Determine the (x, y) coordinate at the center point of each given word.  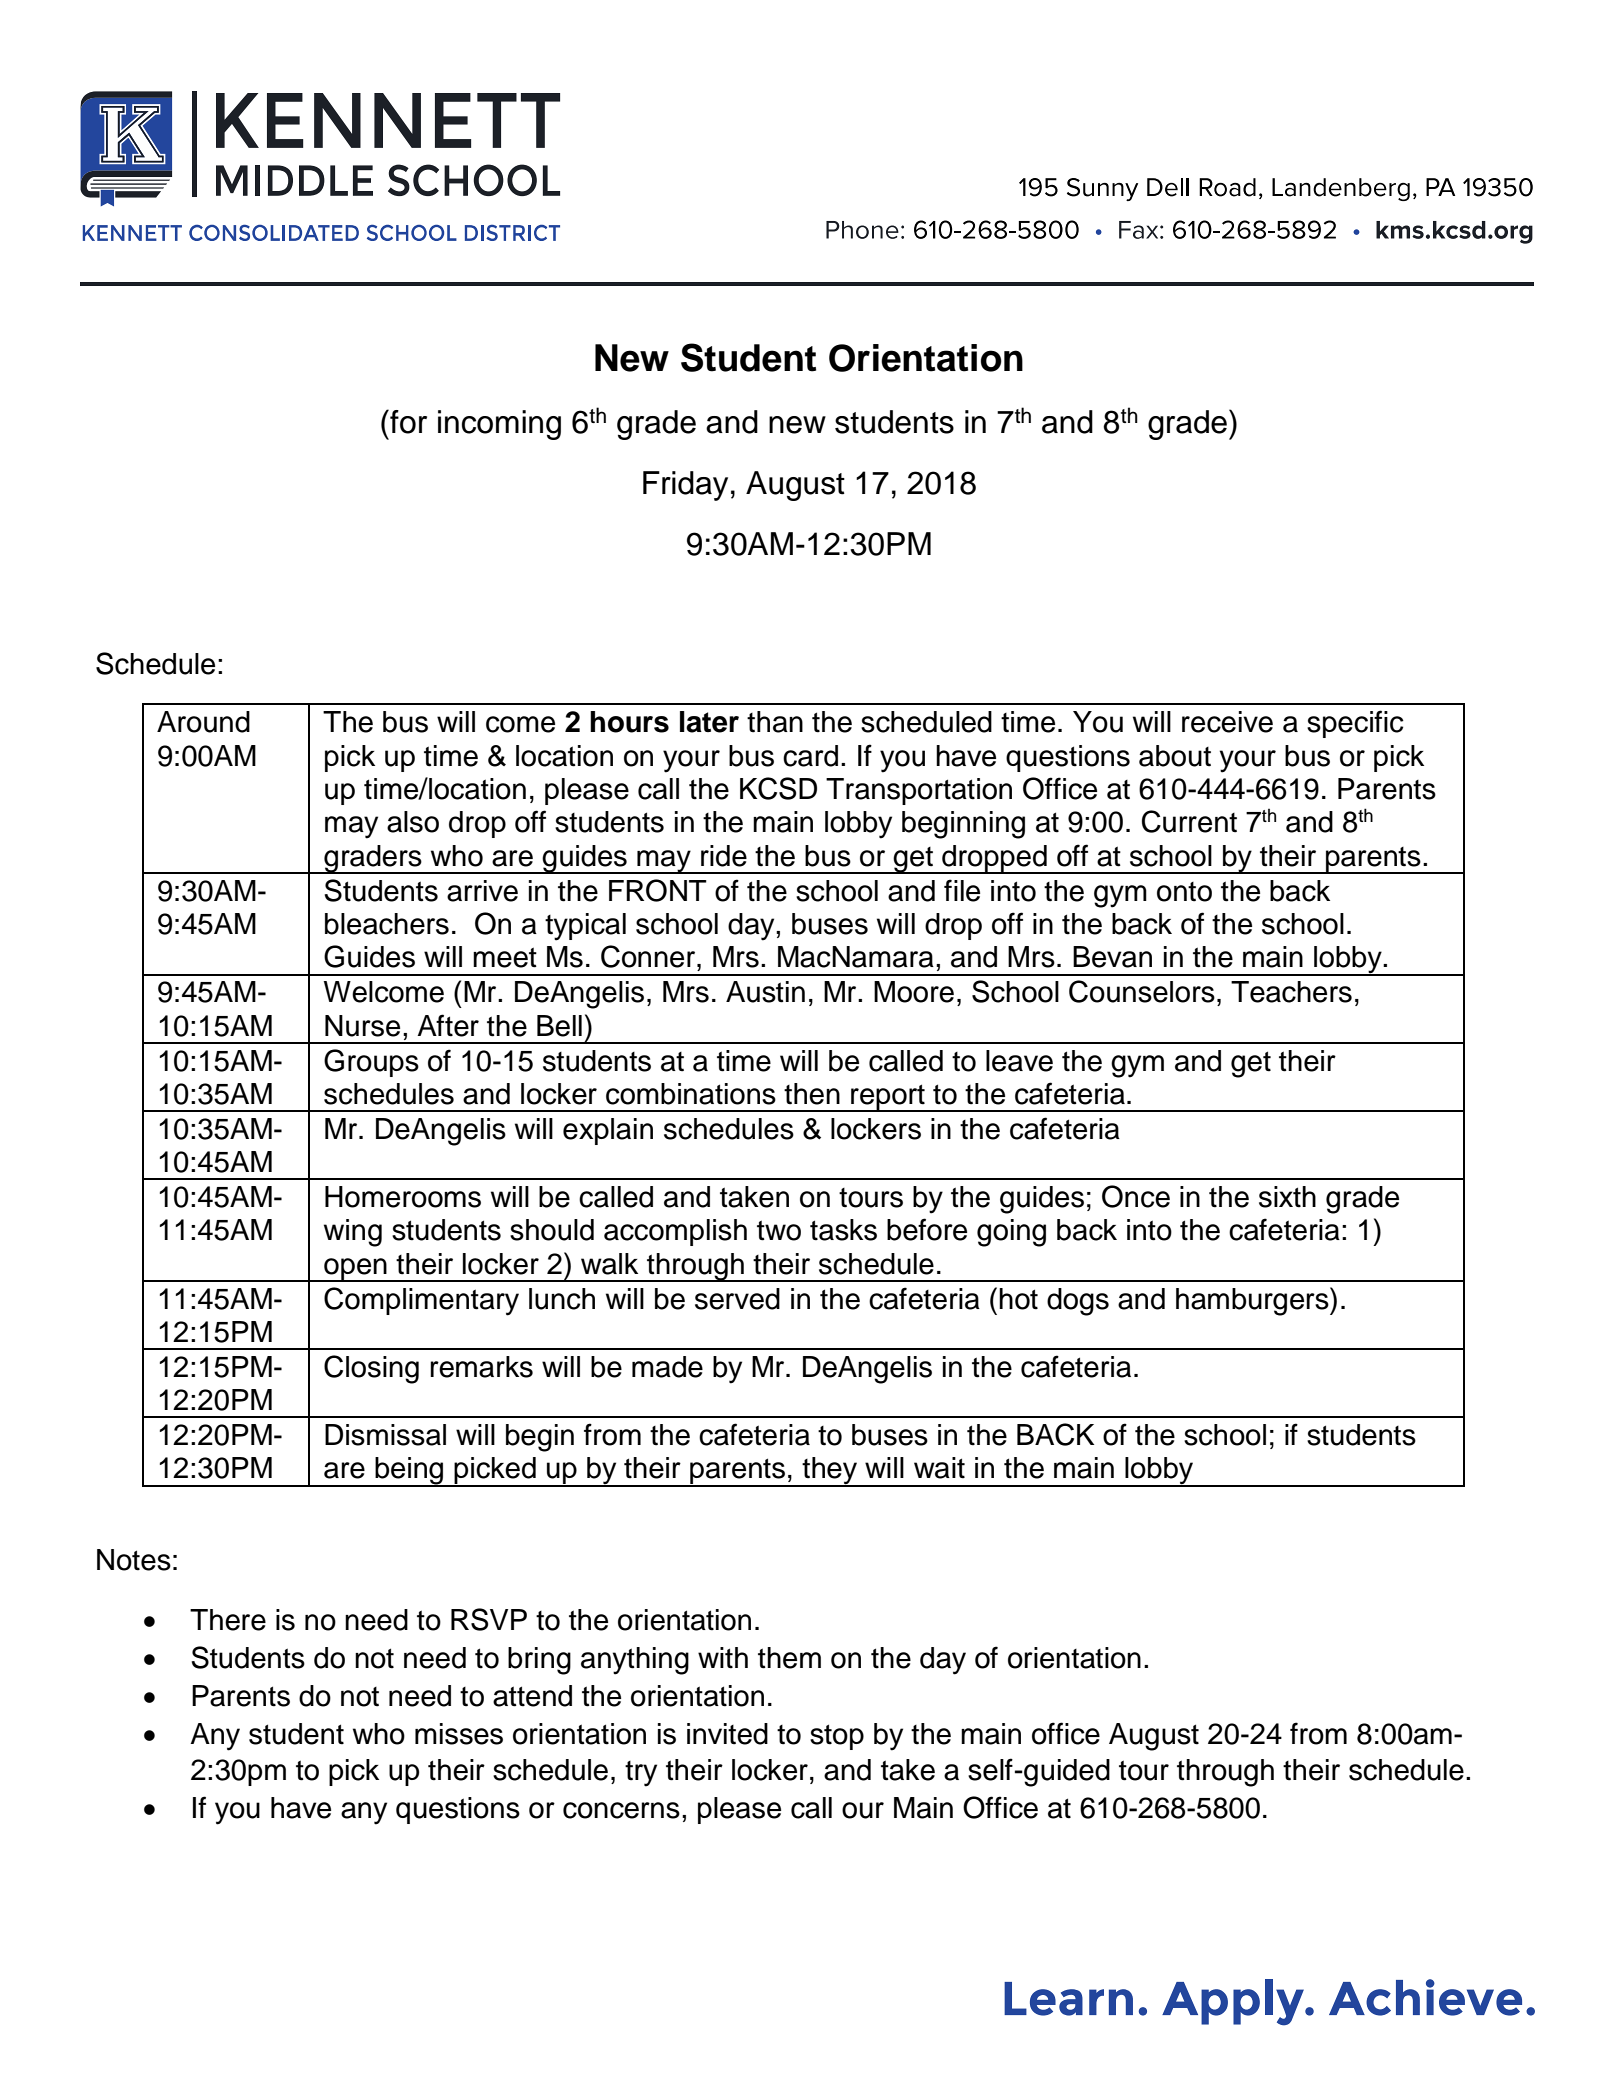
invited (727, 1734)
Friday (685, 486)
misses (459, 1734)
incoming (499, 425)
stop (837, 1737)
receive (1227, 722)
